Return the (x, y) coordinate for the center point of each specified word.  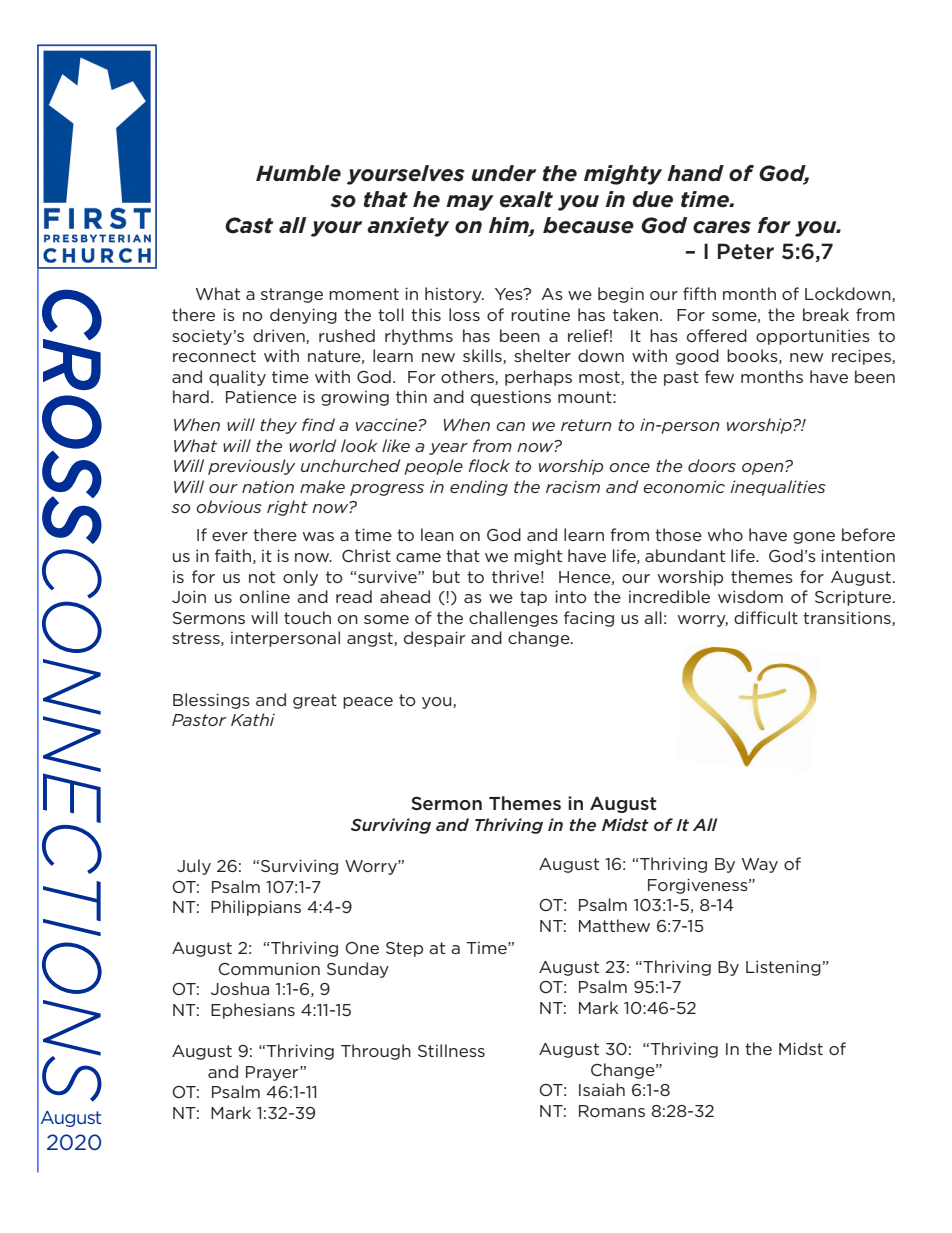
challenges (513, 619)
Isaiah (602, 1089)
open (764, 468)
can (510, 426)
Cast (249, 225)
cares (722, 227)
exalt (526, 199)
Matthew (614, 925)
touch (307, 617)
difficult (766, 617)
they (278, 426)
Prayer (273, 1073)
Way (760, 865)
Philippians (256, 908)
